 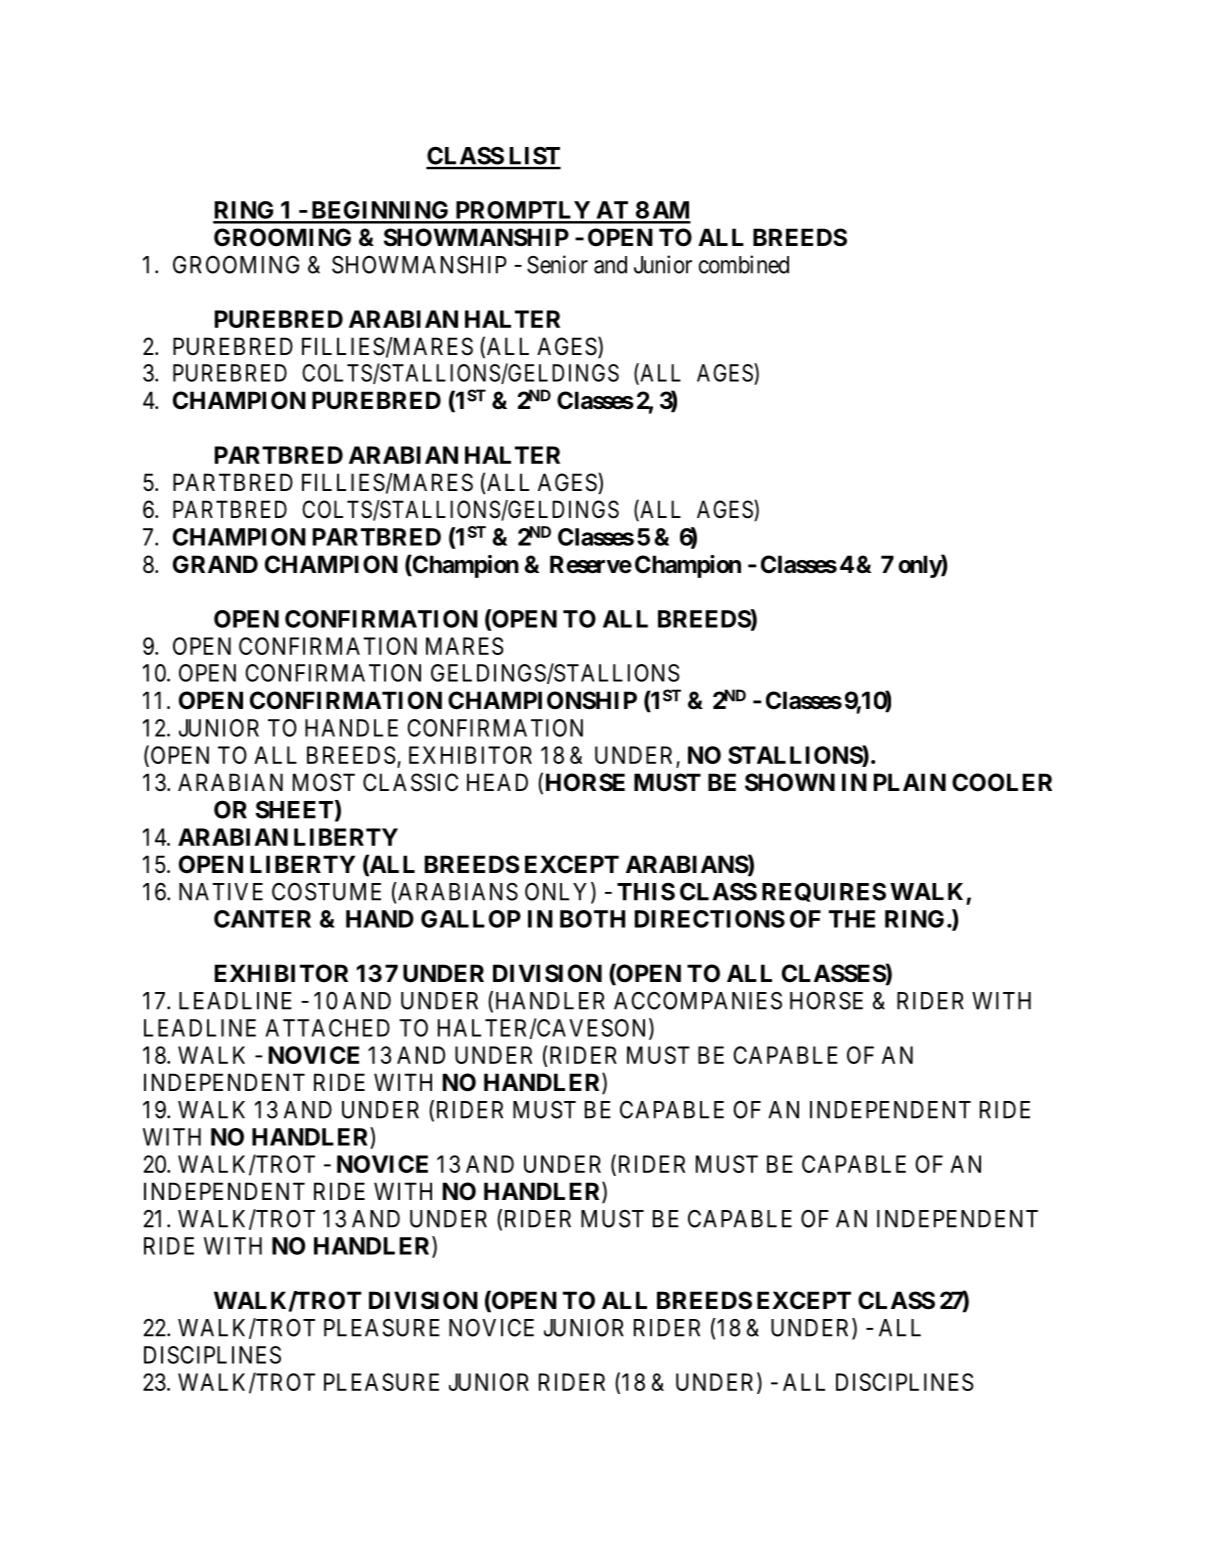 I want to click on PLAIN, so click(x=910, y=782).
